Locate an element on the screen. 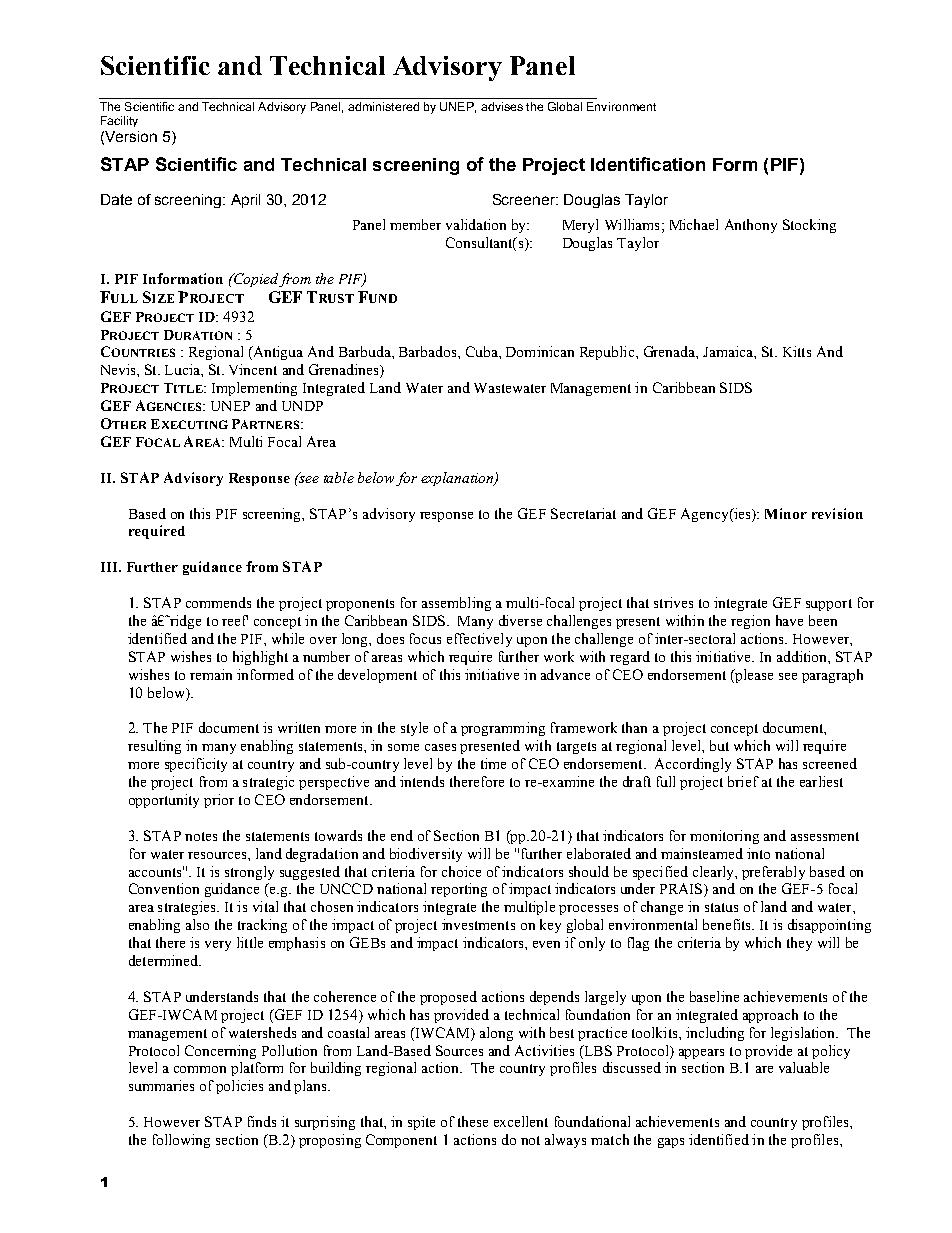  effectively is located at coordinates (479, 640).
